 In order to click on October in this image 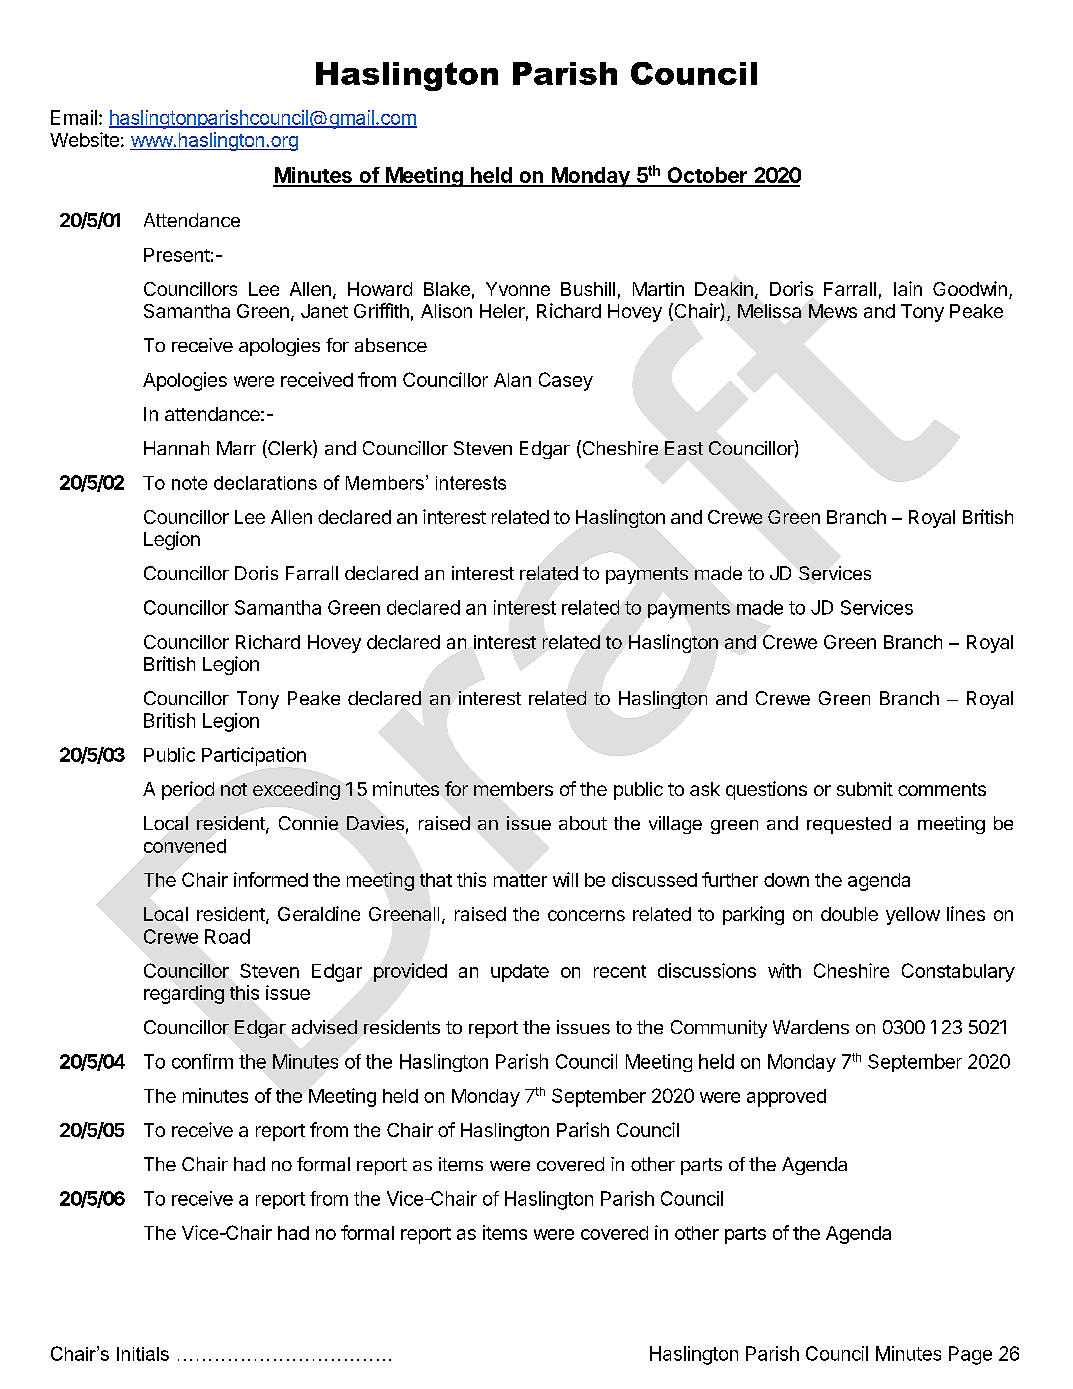, I will do `click(707, 176)`.
